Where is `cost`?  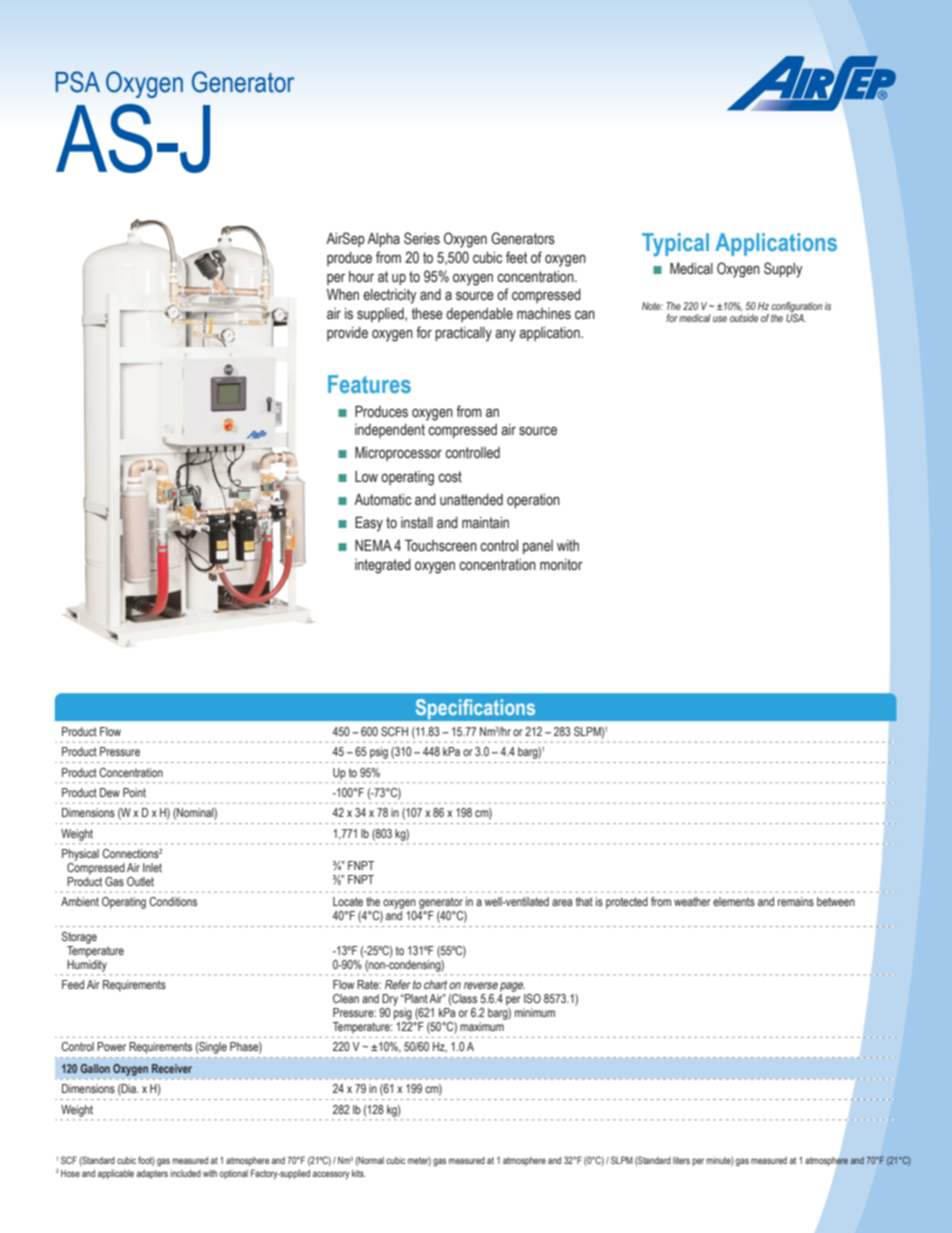 cost is located at coordinates (450, 477).
